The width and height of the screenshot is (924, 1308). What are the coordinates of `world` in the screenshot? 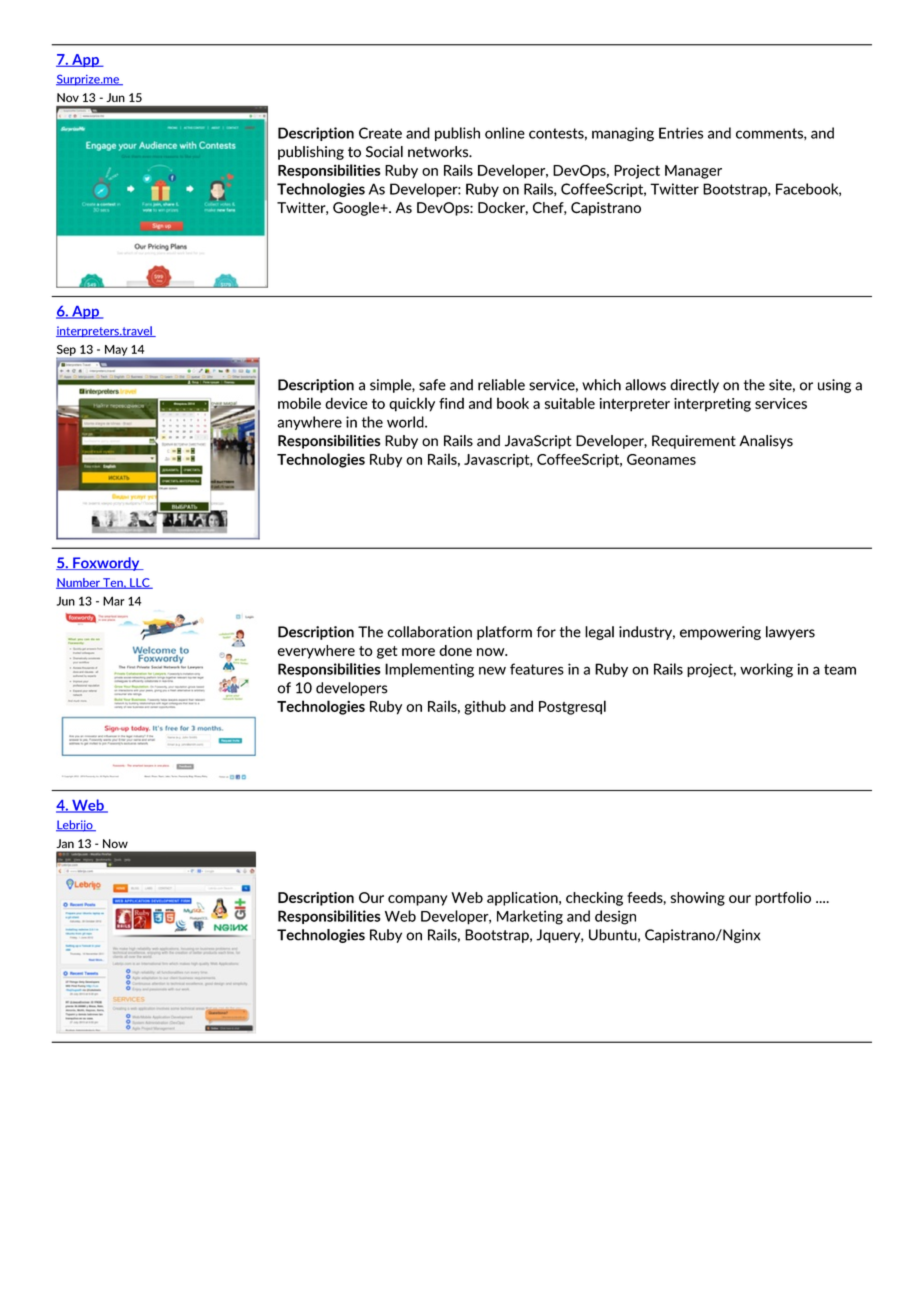 It's located at (406, 422).
